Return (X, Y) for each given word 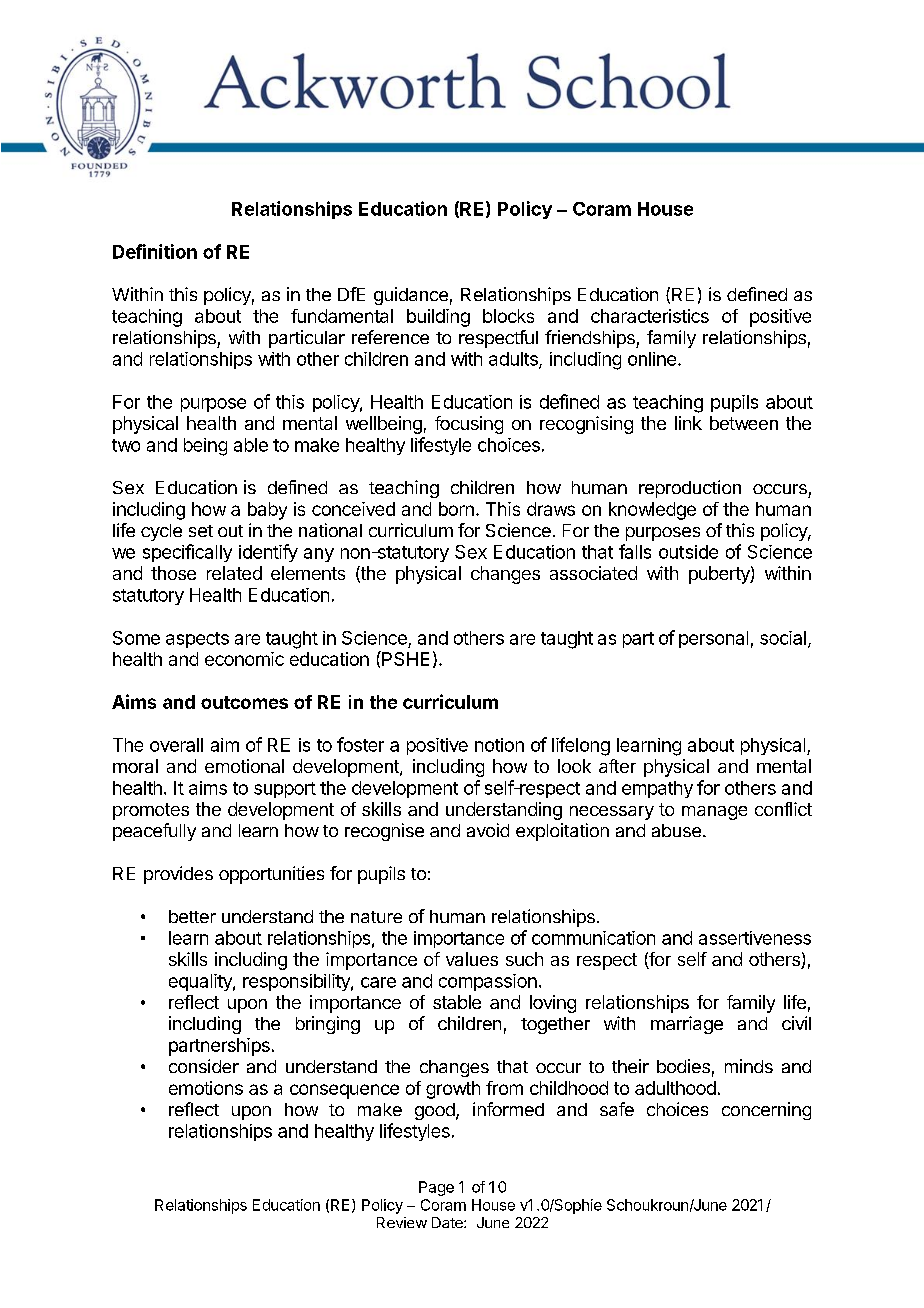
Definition (155, 251)
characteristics (650, 316)
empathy (657, 789)
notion (499, 745)
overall (176, 745)
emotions (206, 1088)
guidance (411, 296)
